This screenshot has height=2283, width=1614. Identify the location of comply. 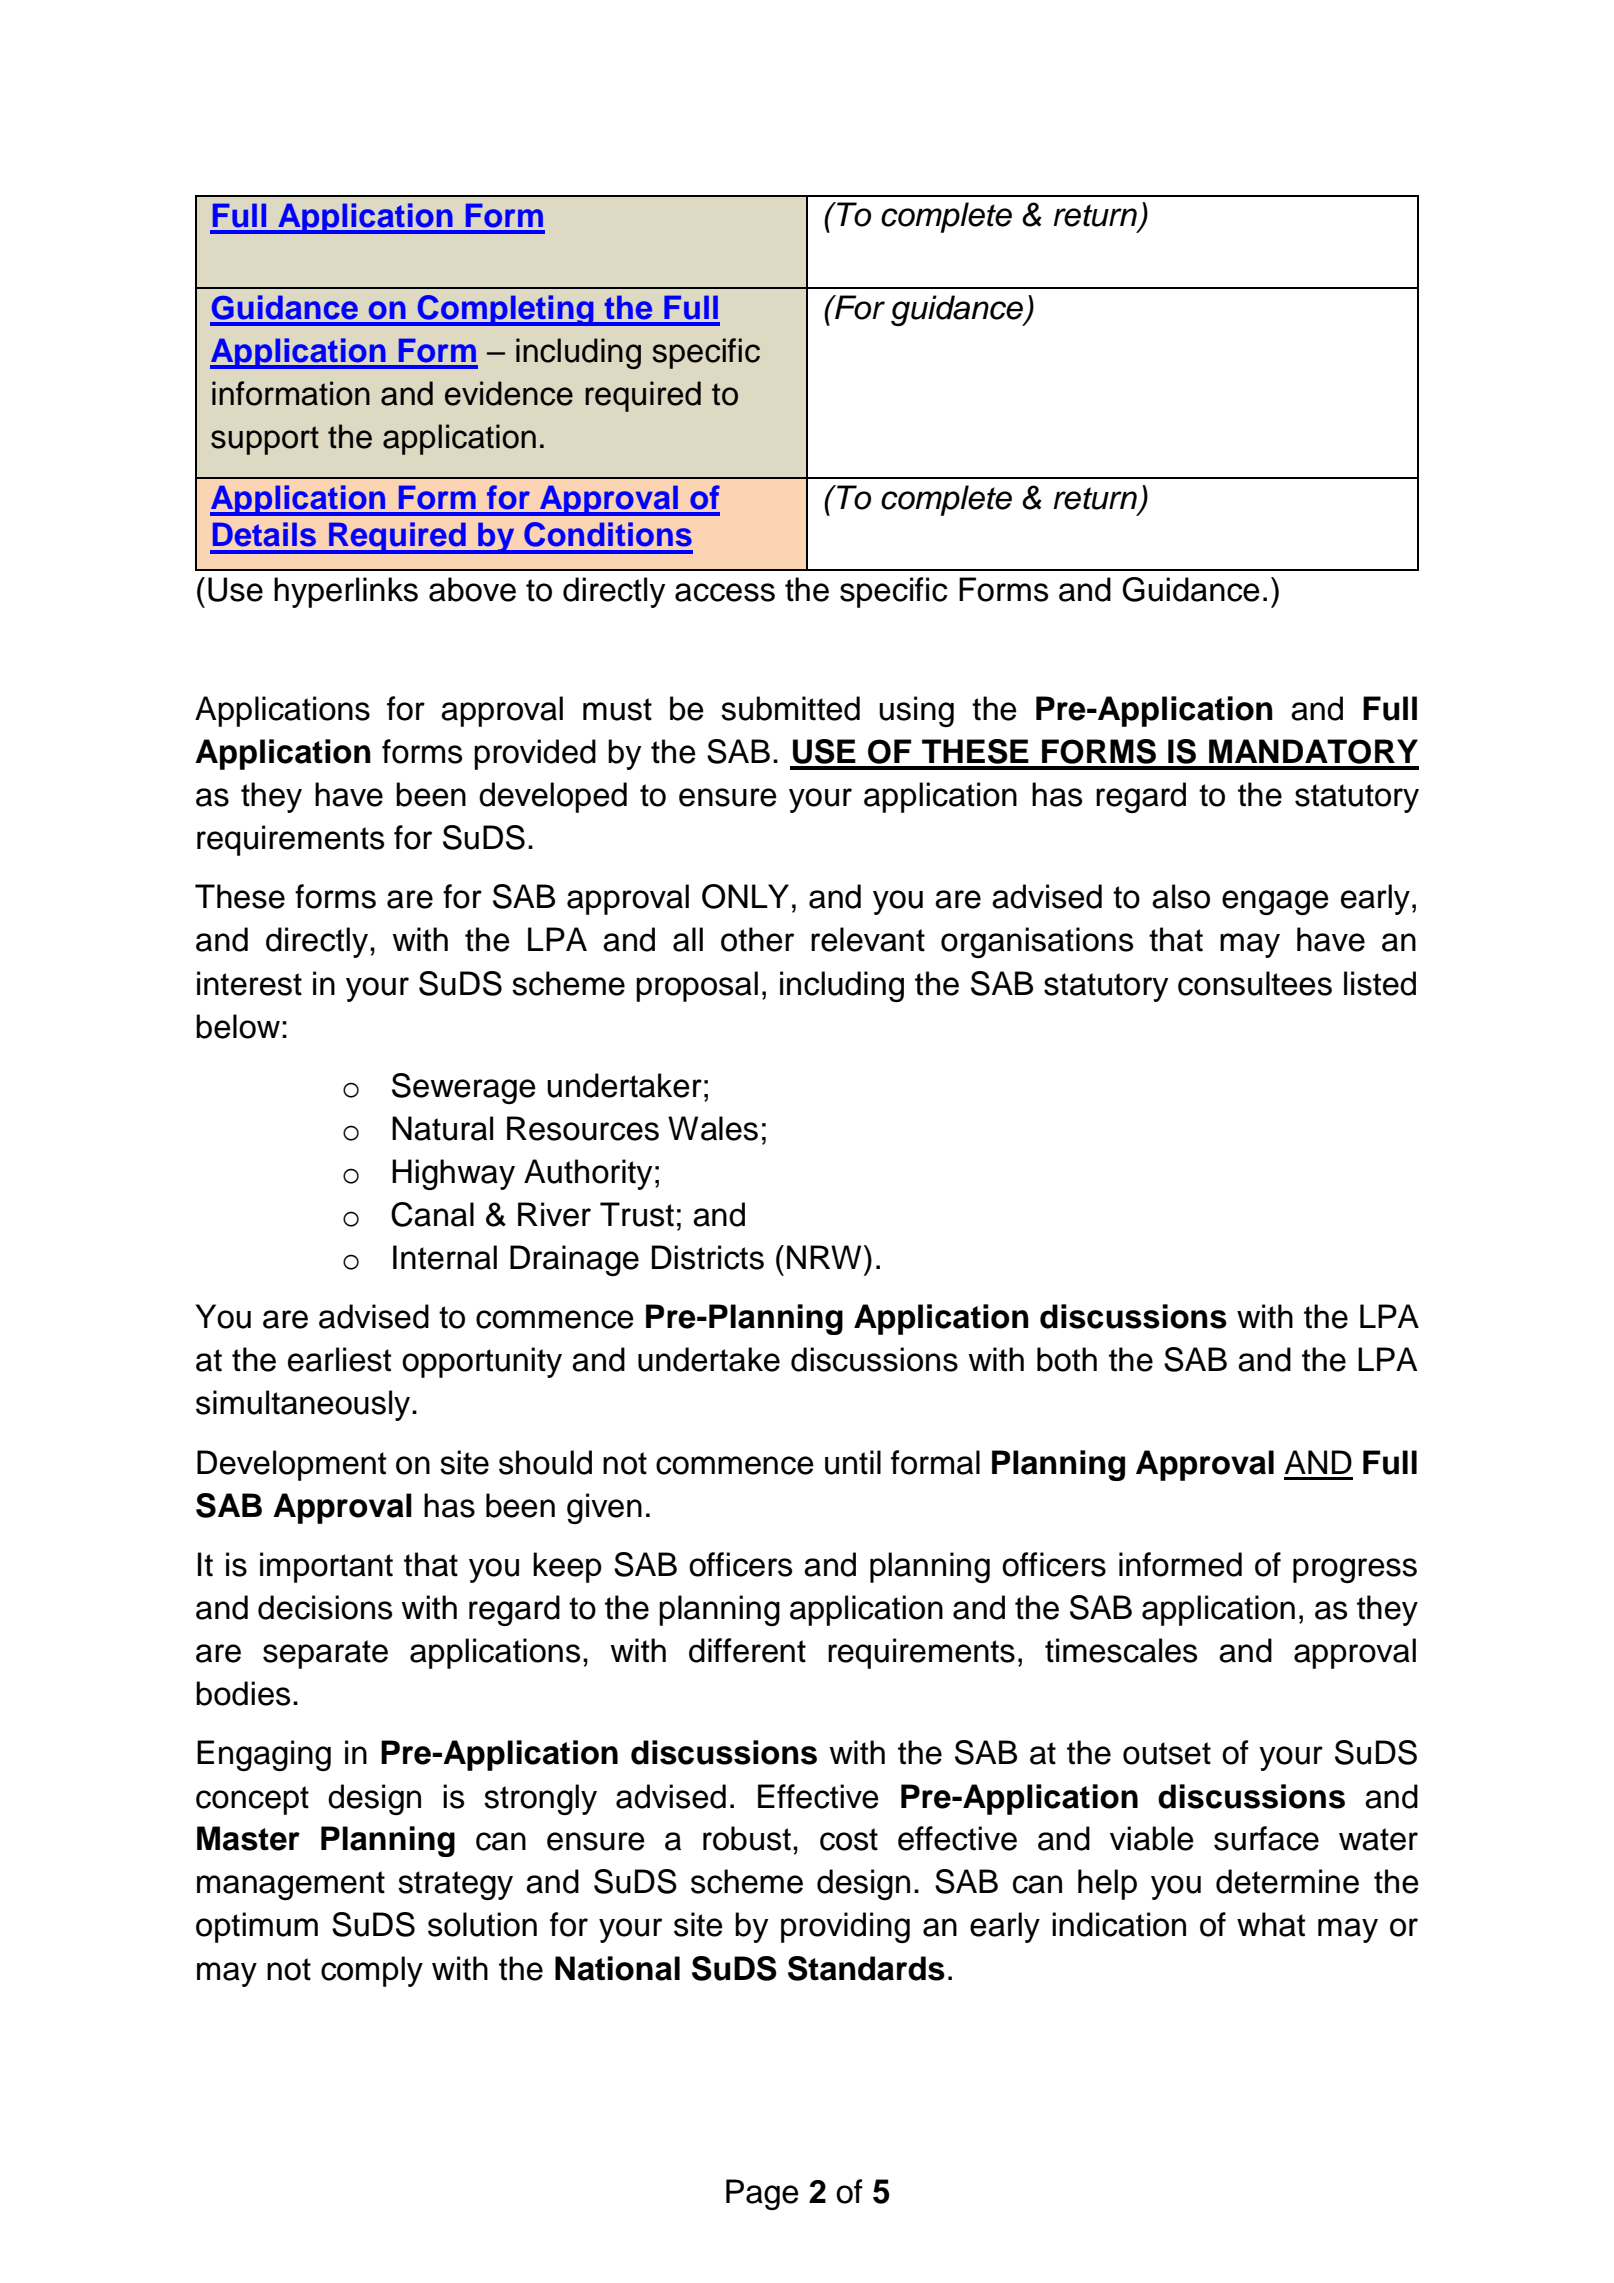
(372, 1971).
